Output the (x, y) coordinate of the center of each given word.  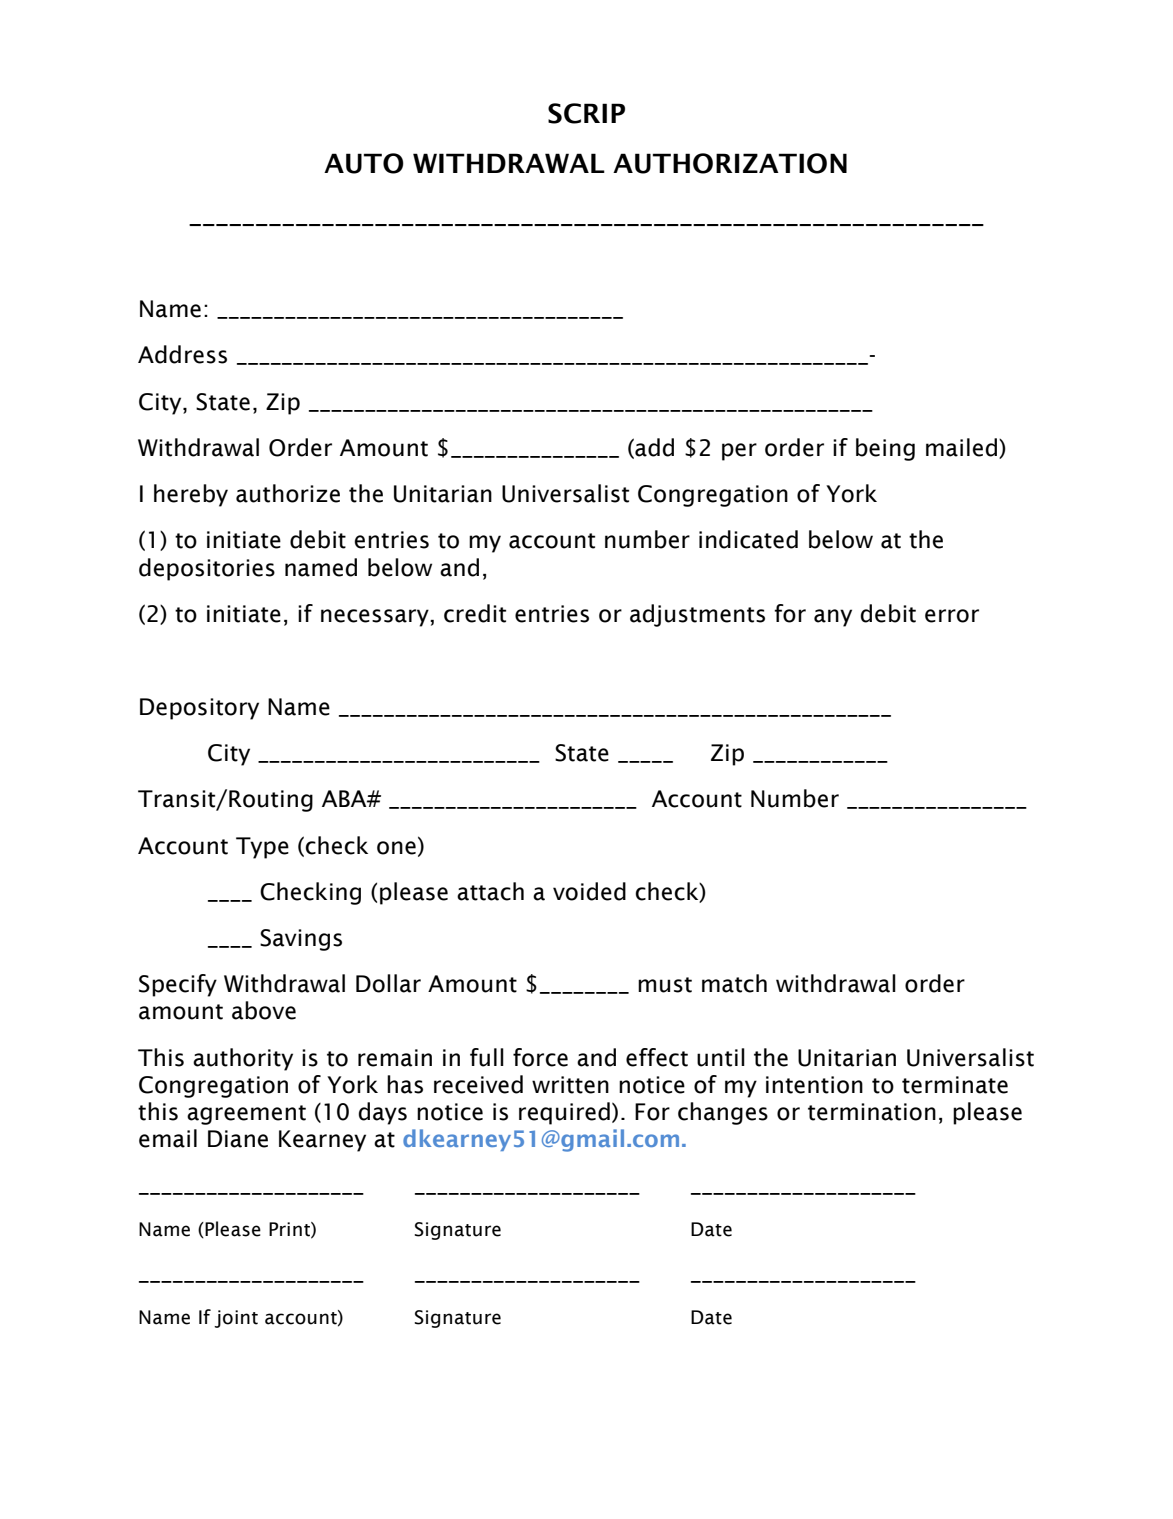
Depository (199, 709)
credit (475, 613)
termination (872, 1112)
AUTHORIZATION (730, 163)
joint (236, 1319)
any (833, 618)
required (564, 1113)
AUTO (364, 163)
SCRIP (586, 113)
